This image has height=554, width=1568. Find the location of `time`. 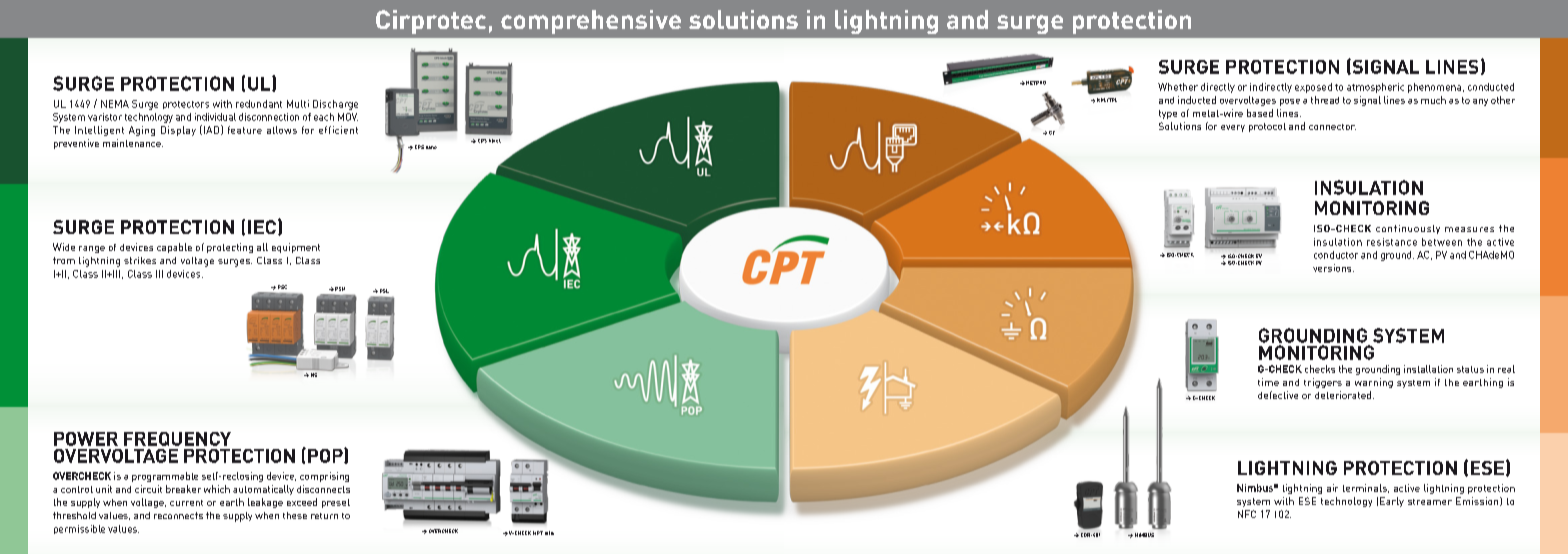

time is located at coordinates (1268, 382).
